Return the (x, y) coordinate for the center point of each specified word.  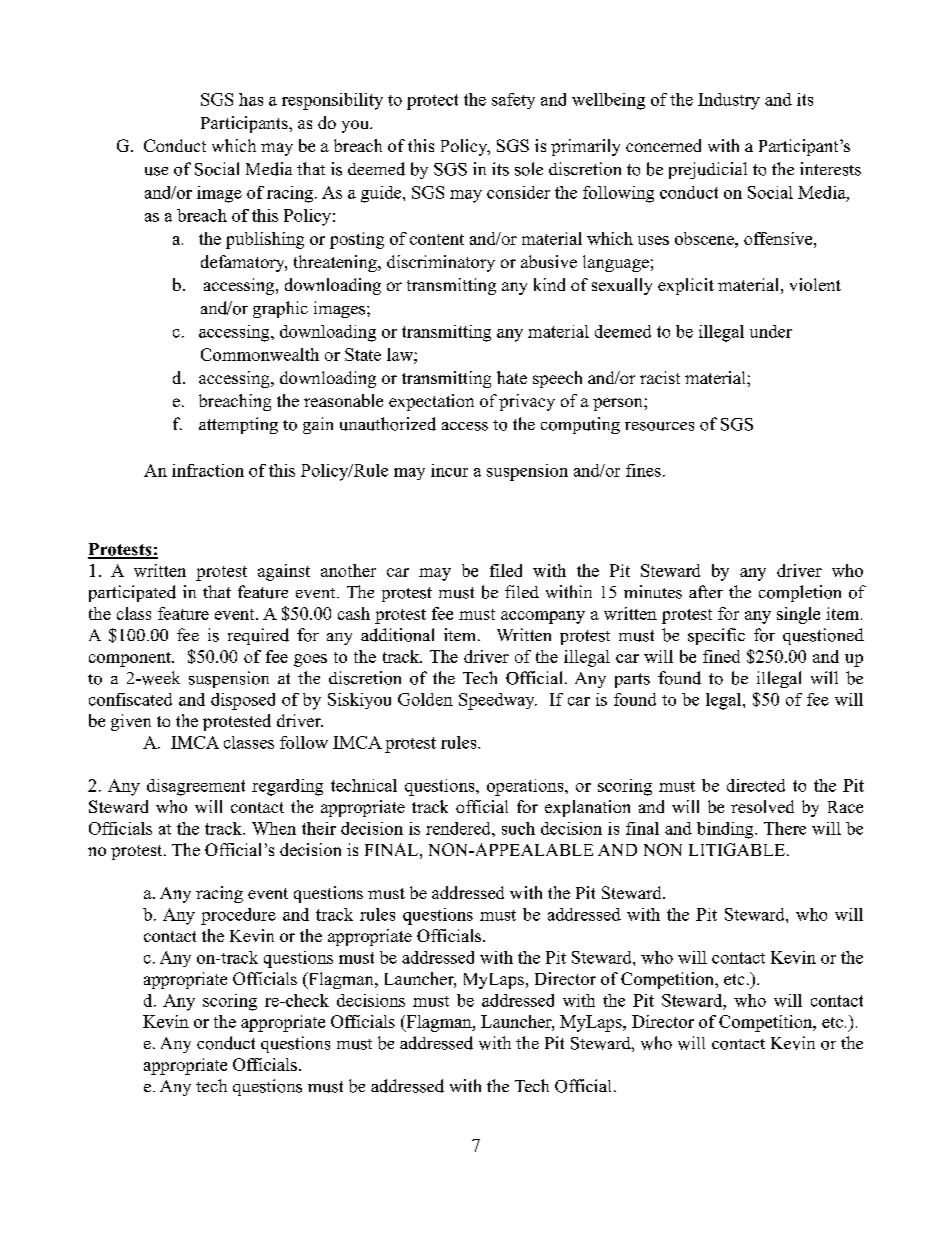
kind (549, 284)
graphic (280, 309)
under (771, 331)
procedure (238, 916)
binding (726, 830)
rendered (459, 828)
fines (643, 470)
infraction (208, 470)
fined (721, 656)
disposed (243, 701)
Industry (729, 101)
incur (449, 470)
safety (513, 101)
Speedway (498, 701)
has (251, 99)
